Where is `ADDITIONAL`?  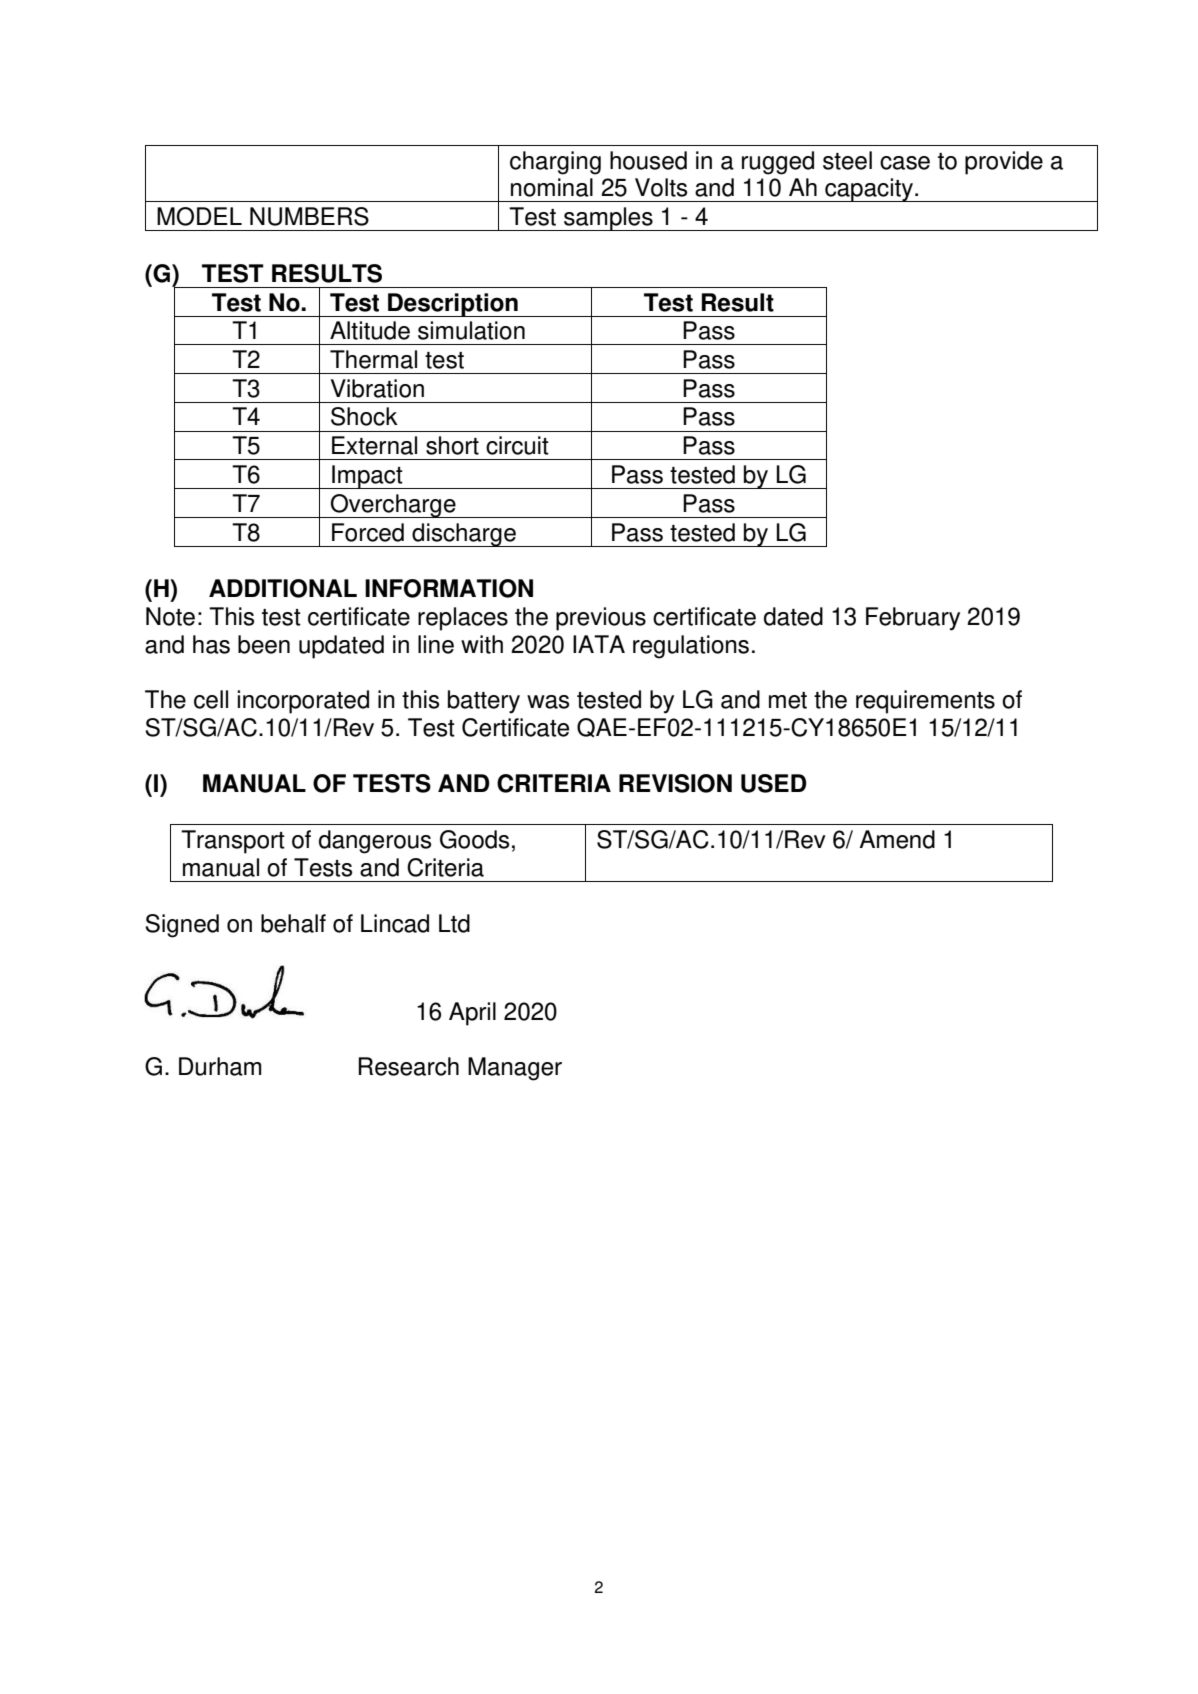 ADDITIONAL is located at coordinates (283, 588).
